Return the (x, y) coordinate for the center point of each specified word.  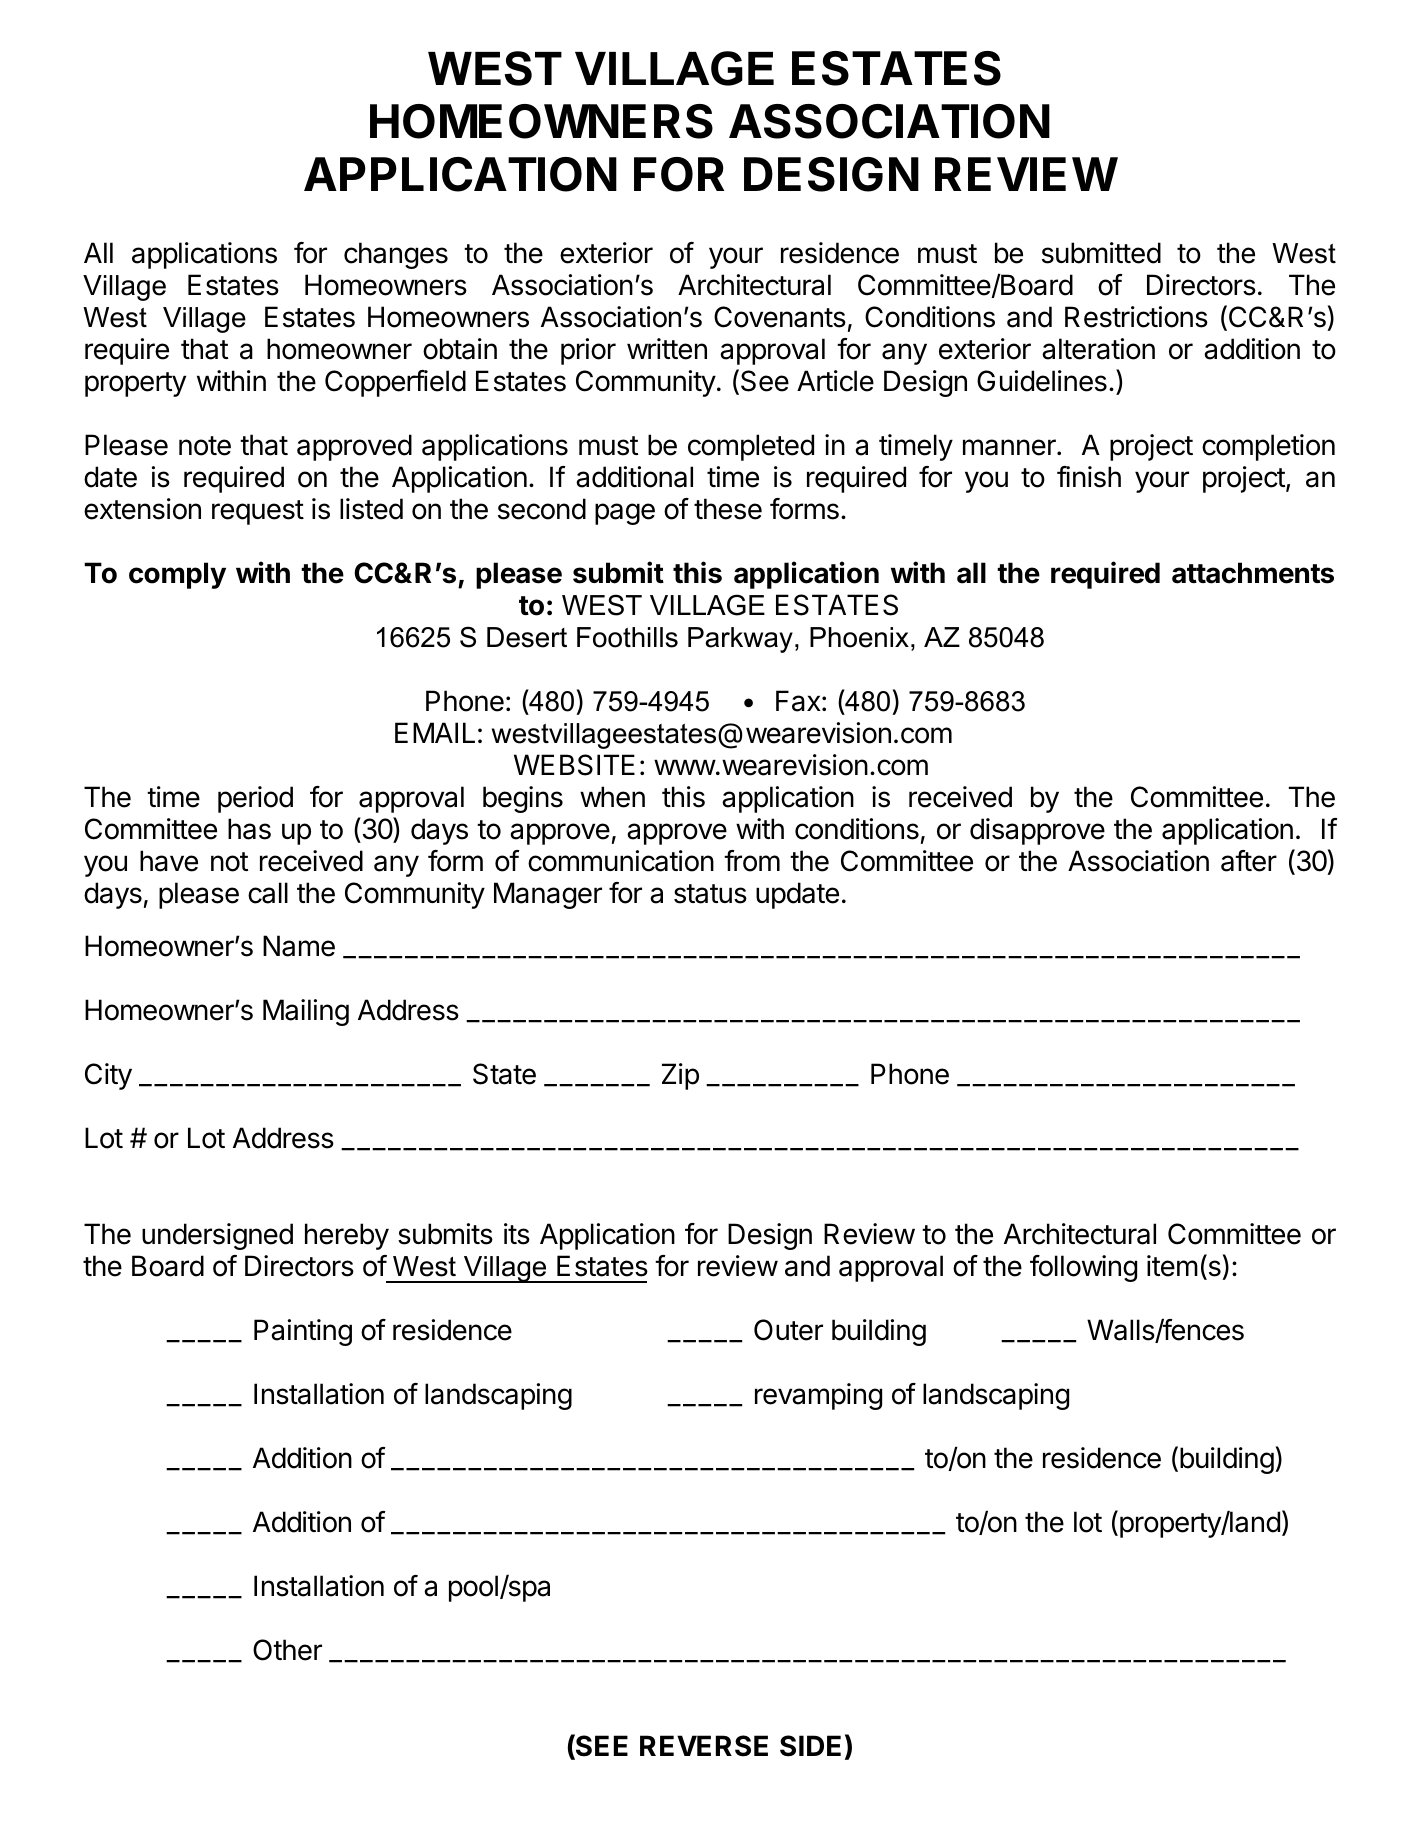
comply (177, 575)
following (1083, 1268)
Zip (680, 1076)
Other (287, 1650)
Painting (303, 1332)
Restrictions (1136, 317)
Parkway (740, 640)
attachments (1253, 573)
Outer (788, 1330)
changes (396, 255)
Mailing (306, 1012)
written (667, 349)
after (1249, 861)
